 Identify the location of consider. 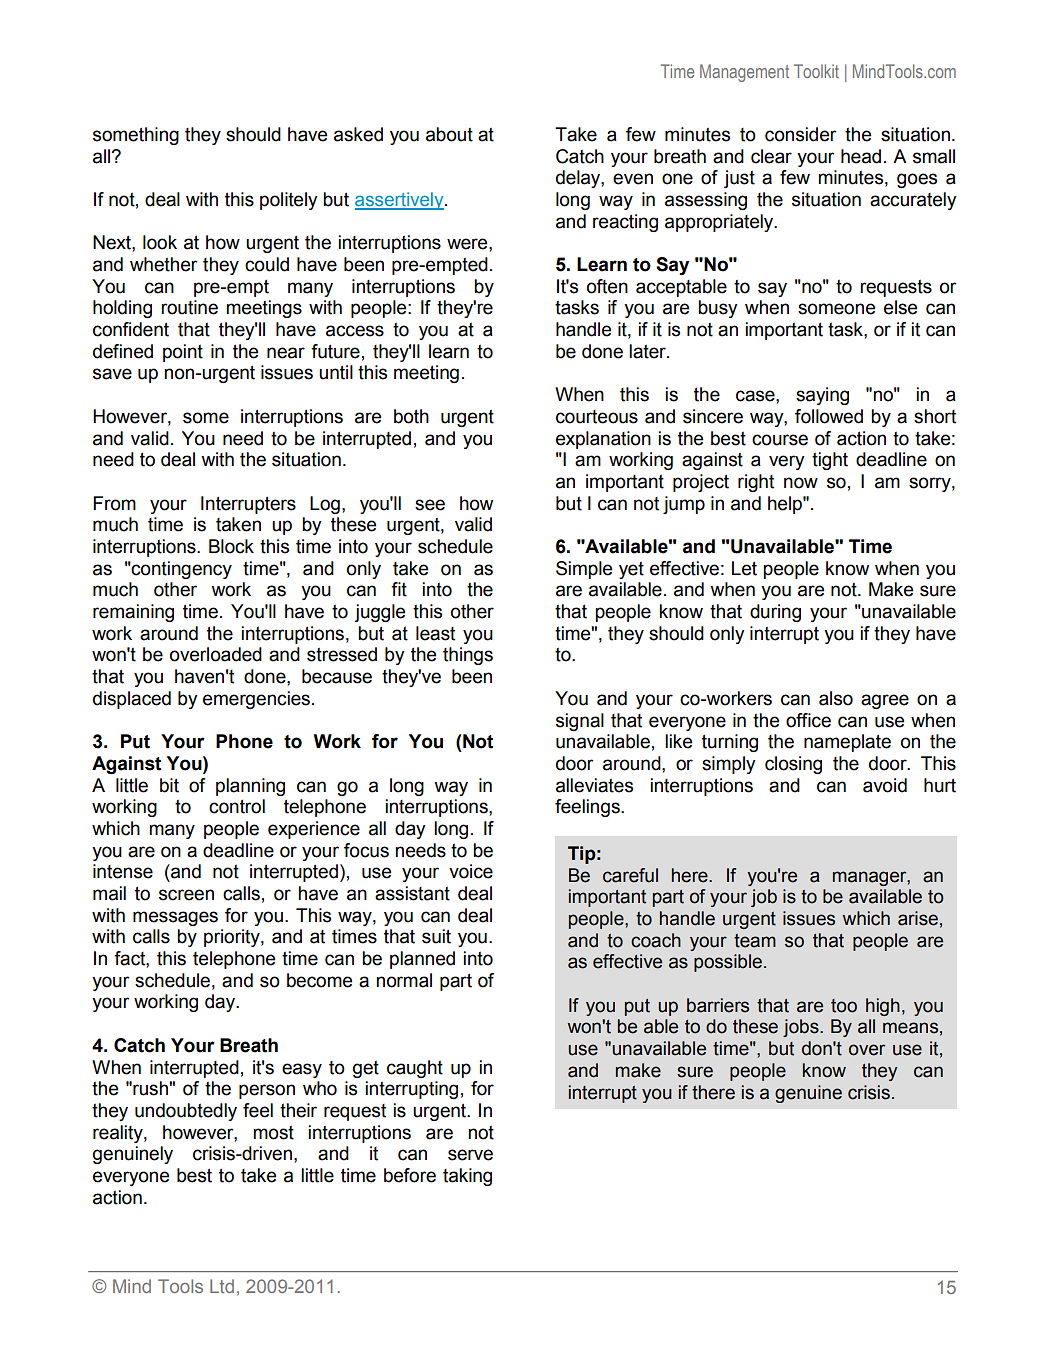
(801, 134).
